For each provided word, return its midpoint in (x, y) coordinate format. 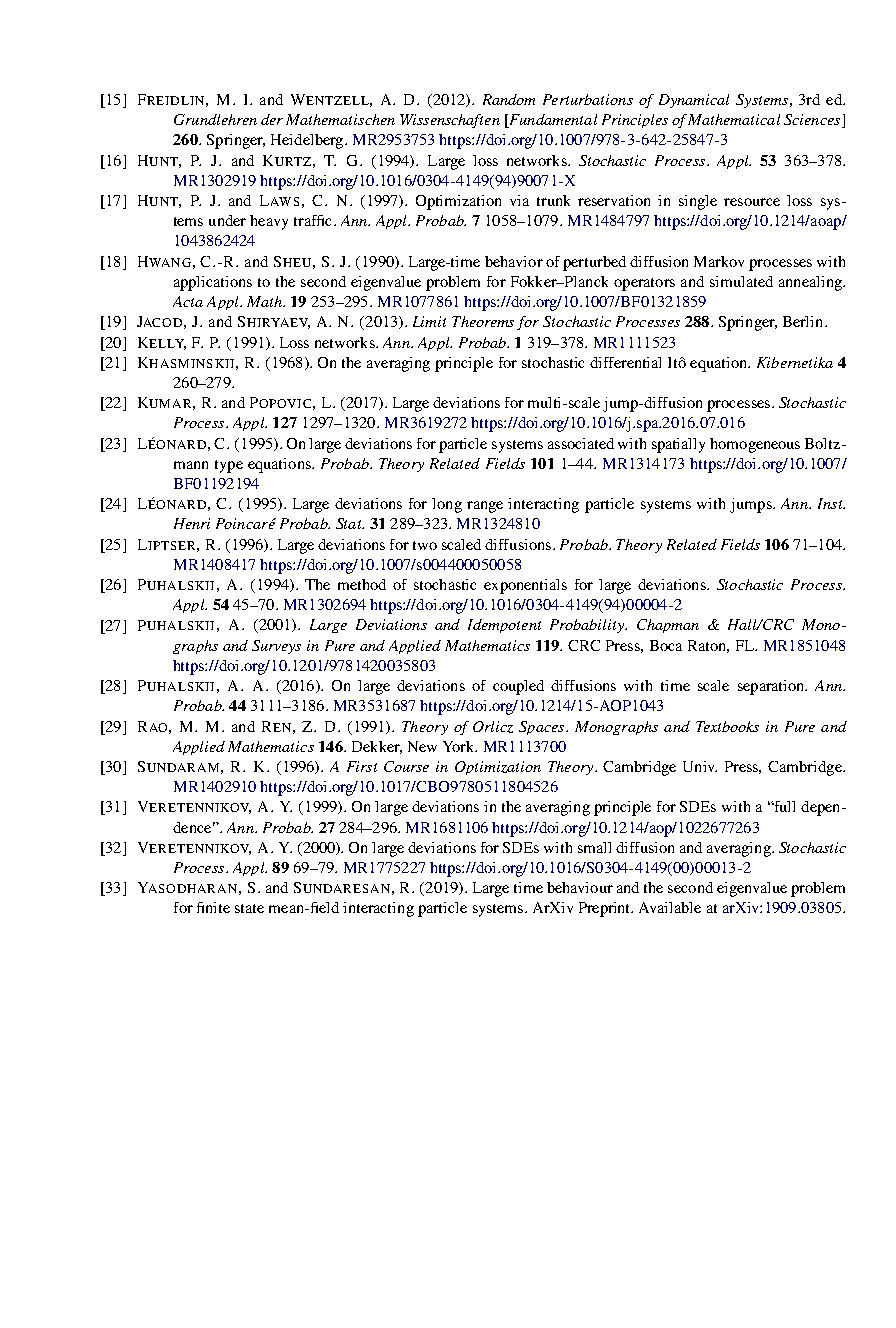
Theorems (483, 321)
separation (772, 687)
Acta (188, 301)
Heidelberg (308, 141)
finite (213, 907)
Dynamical (694, 101)
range (485, 507)
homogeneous (755, 445)
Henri (192, 523)
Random (509, 99)
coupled (518, 687)
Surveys (276, 647)
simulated (741, 281)
